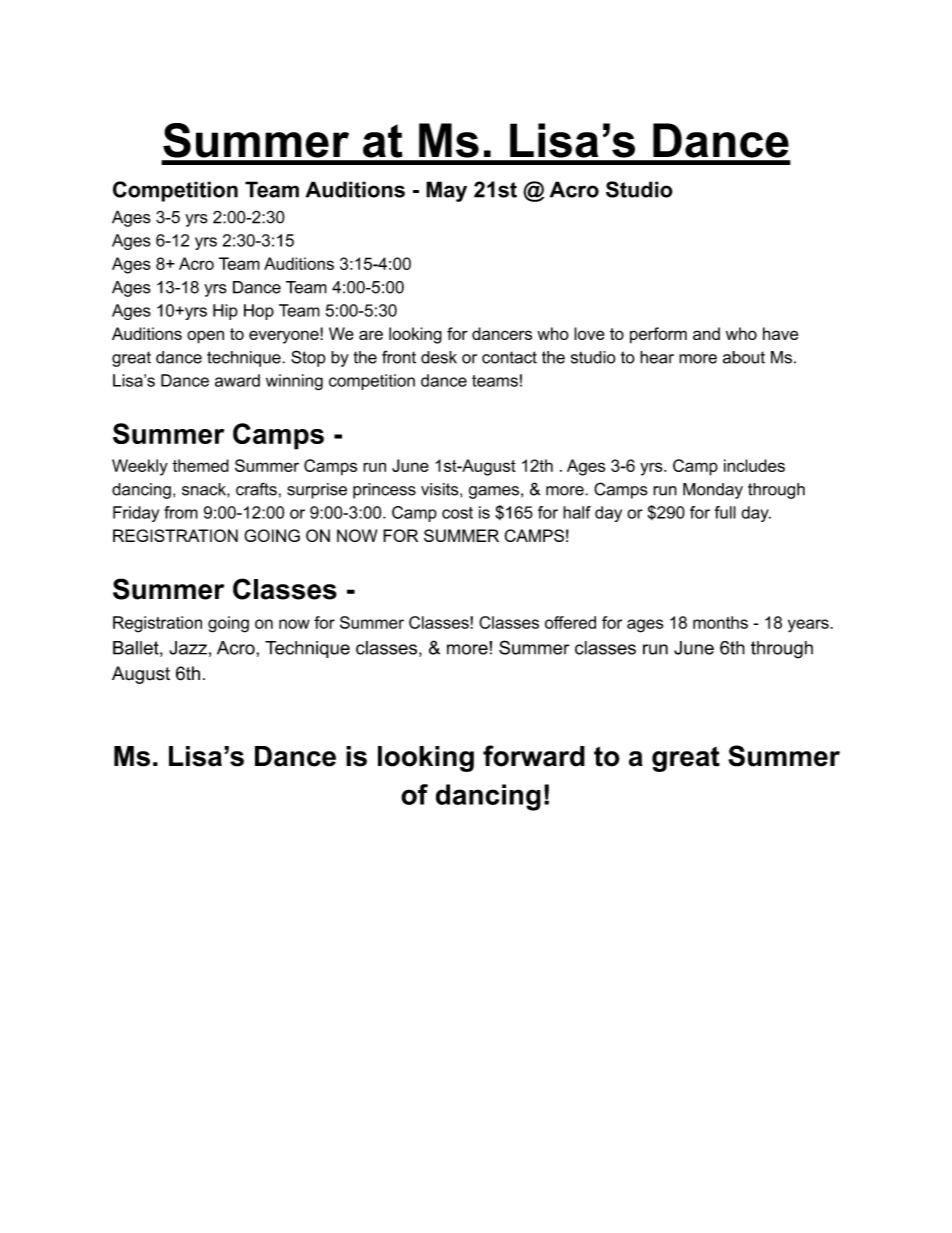  I want to click on May, so click(446, 191).
